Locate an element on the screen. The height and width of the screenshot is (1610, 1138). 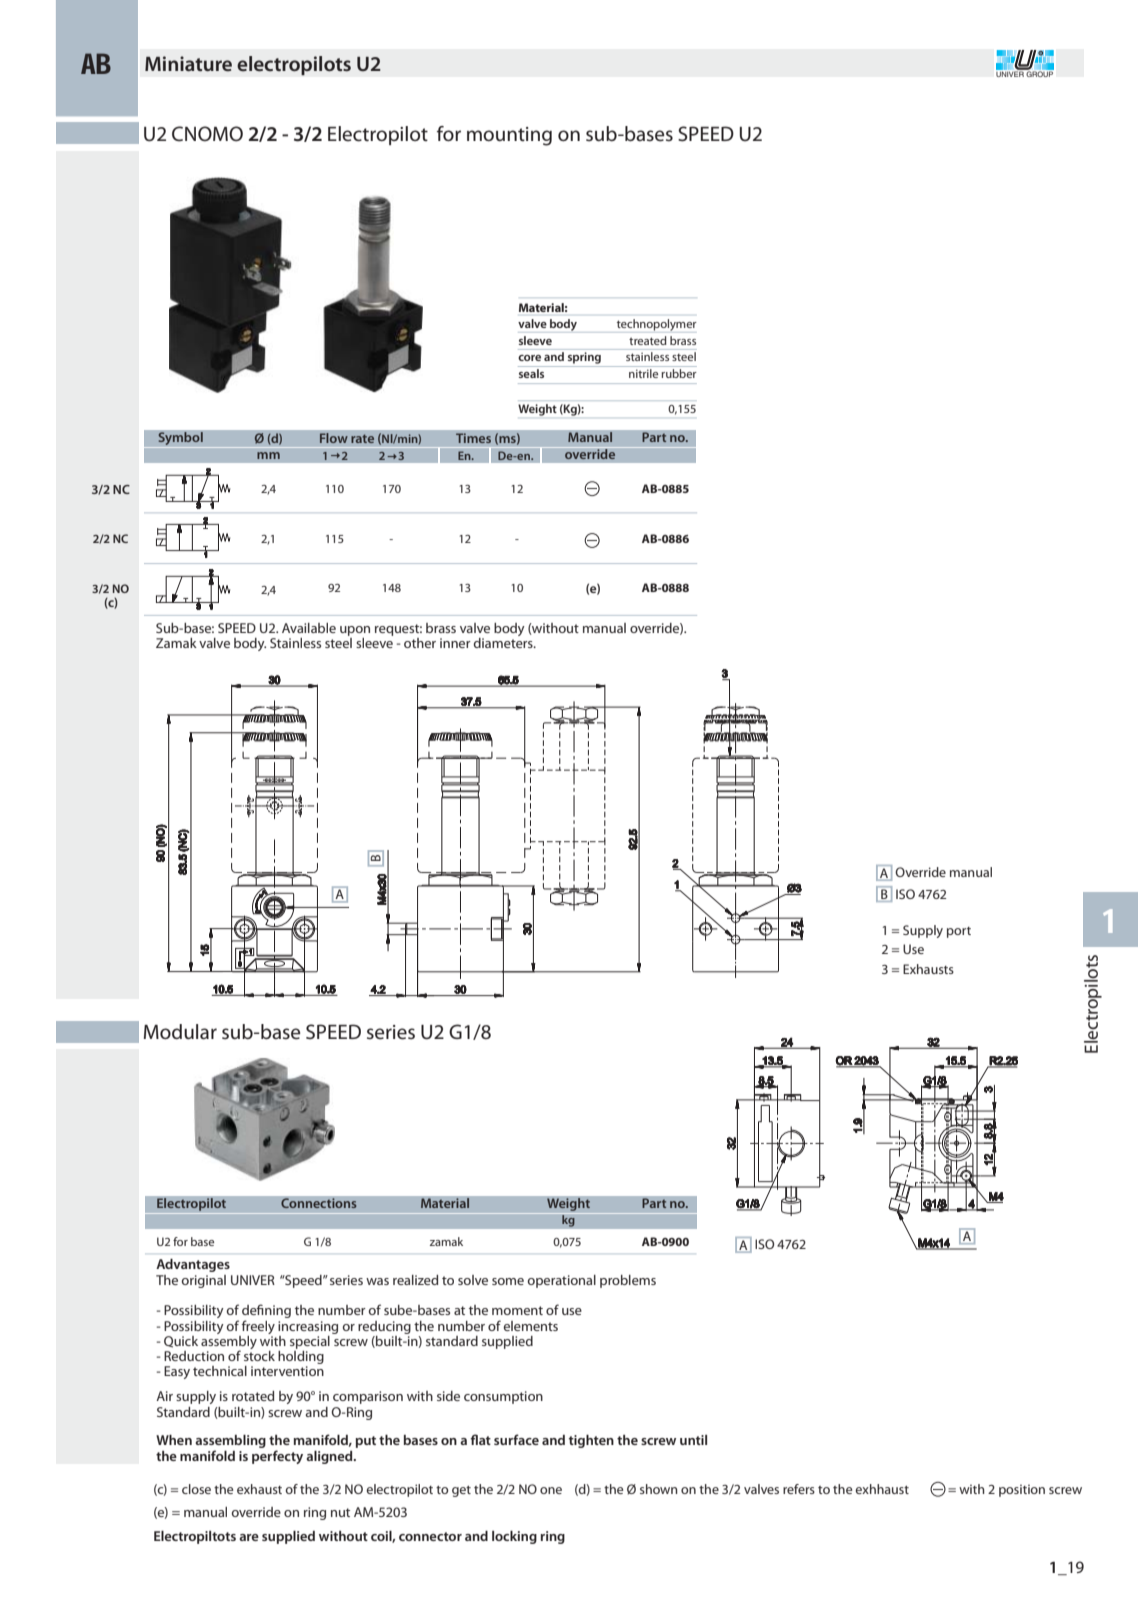
treated is located at coordinates (647, 340).
